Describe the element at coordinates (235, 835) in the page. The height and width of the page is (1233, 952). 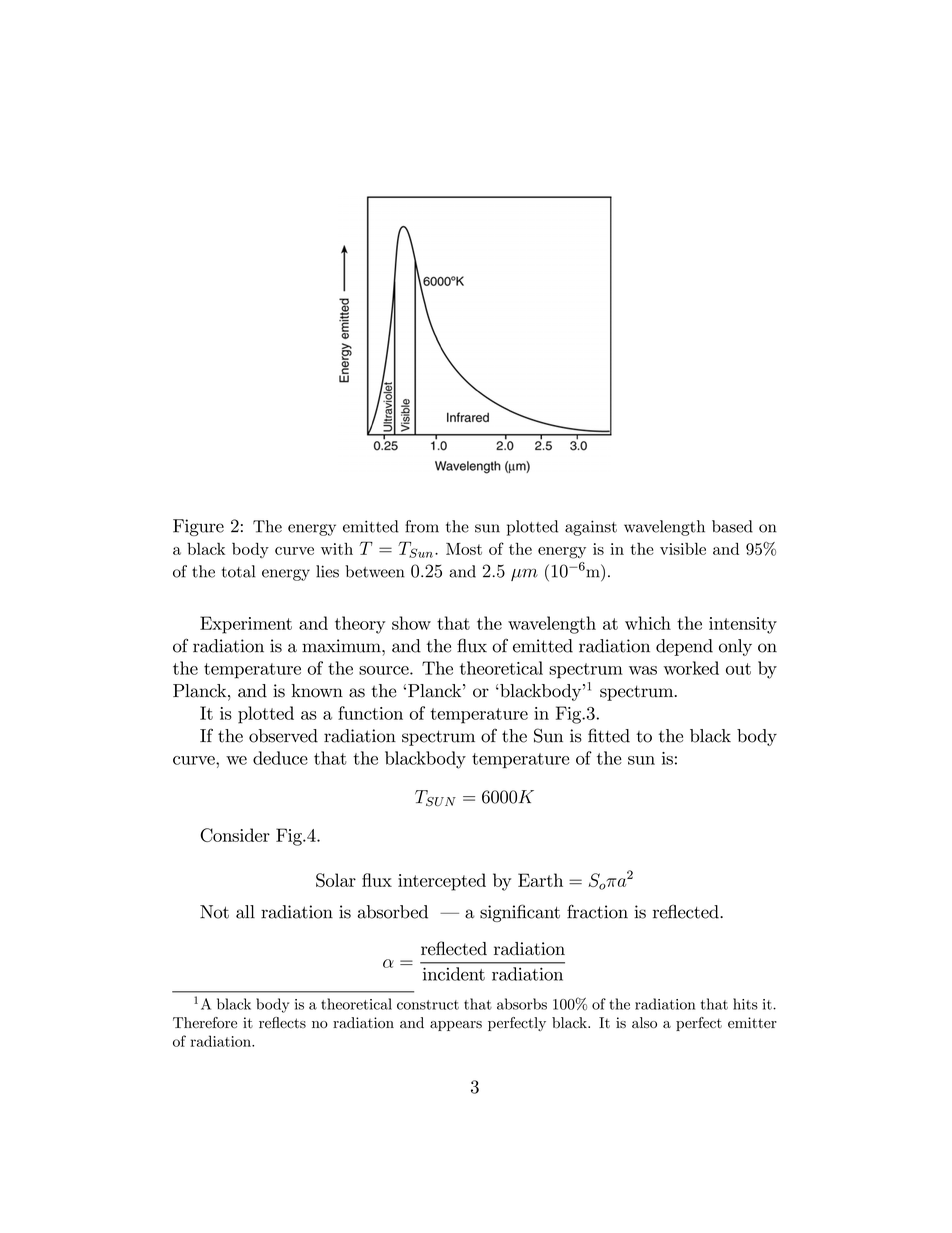
I see `Consider` at that location.
